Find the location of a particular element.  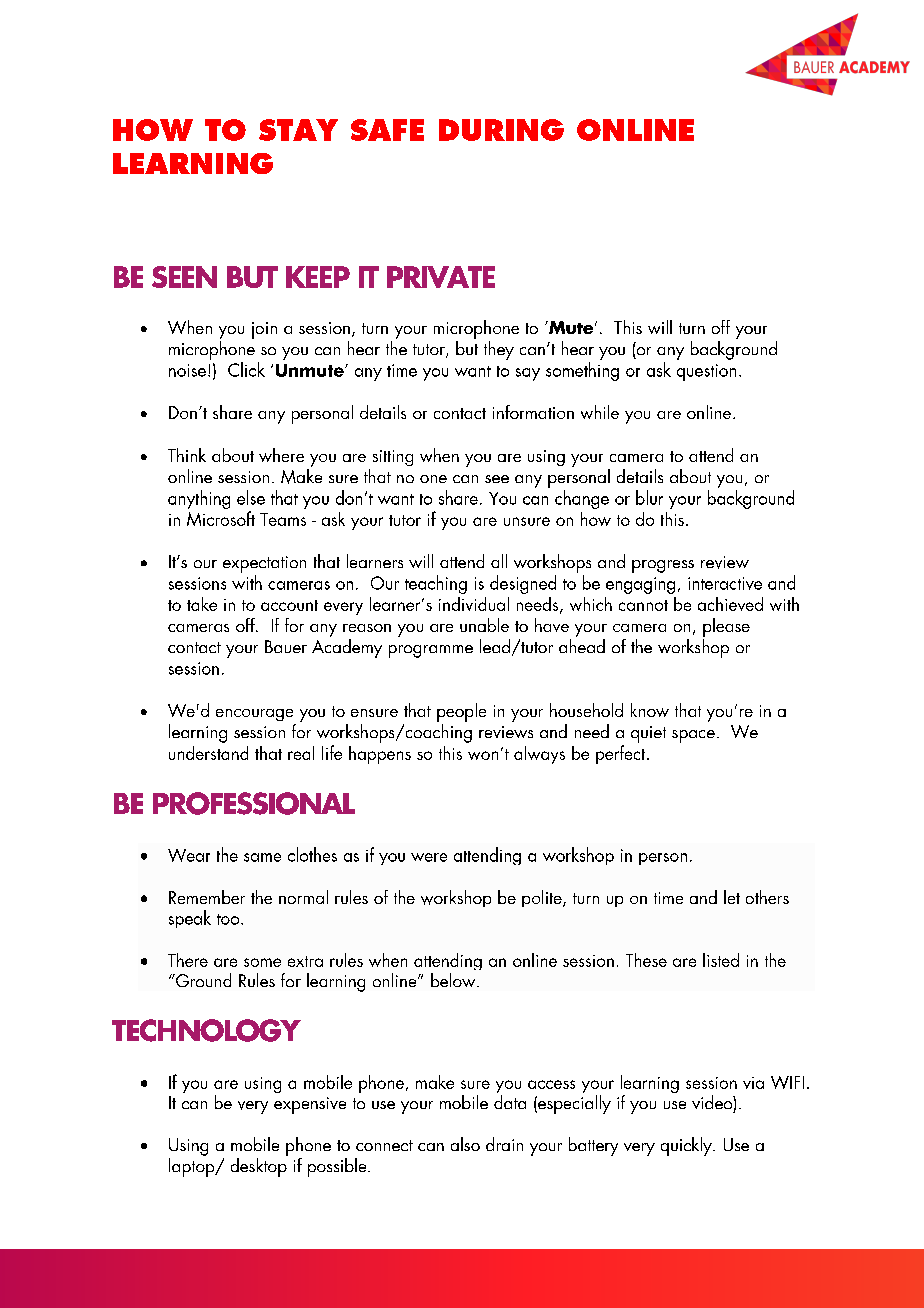

desktop is located at coordinates (259, 1167).
